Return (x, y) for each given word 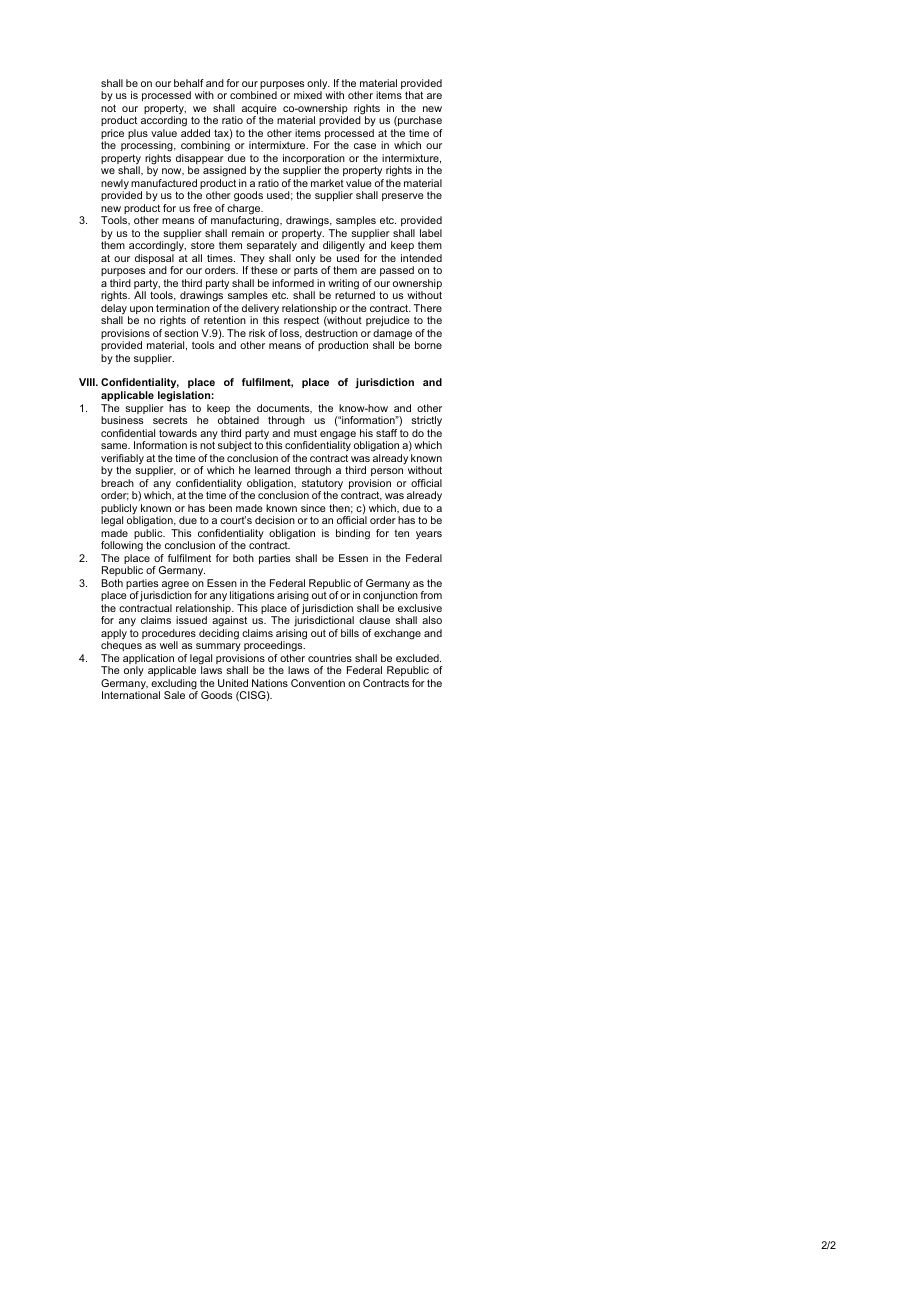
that (414, 95)
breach (117, 483)
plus (138, 134)
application (148, 660)
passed (397, 271)
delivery (260, 310)
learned (272, 470)
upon (140, 311)
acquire (259, 110)
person (387, 472)
